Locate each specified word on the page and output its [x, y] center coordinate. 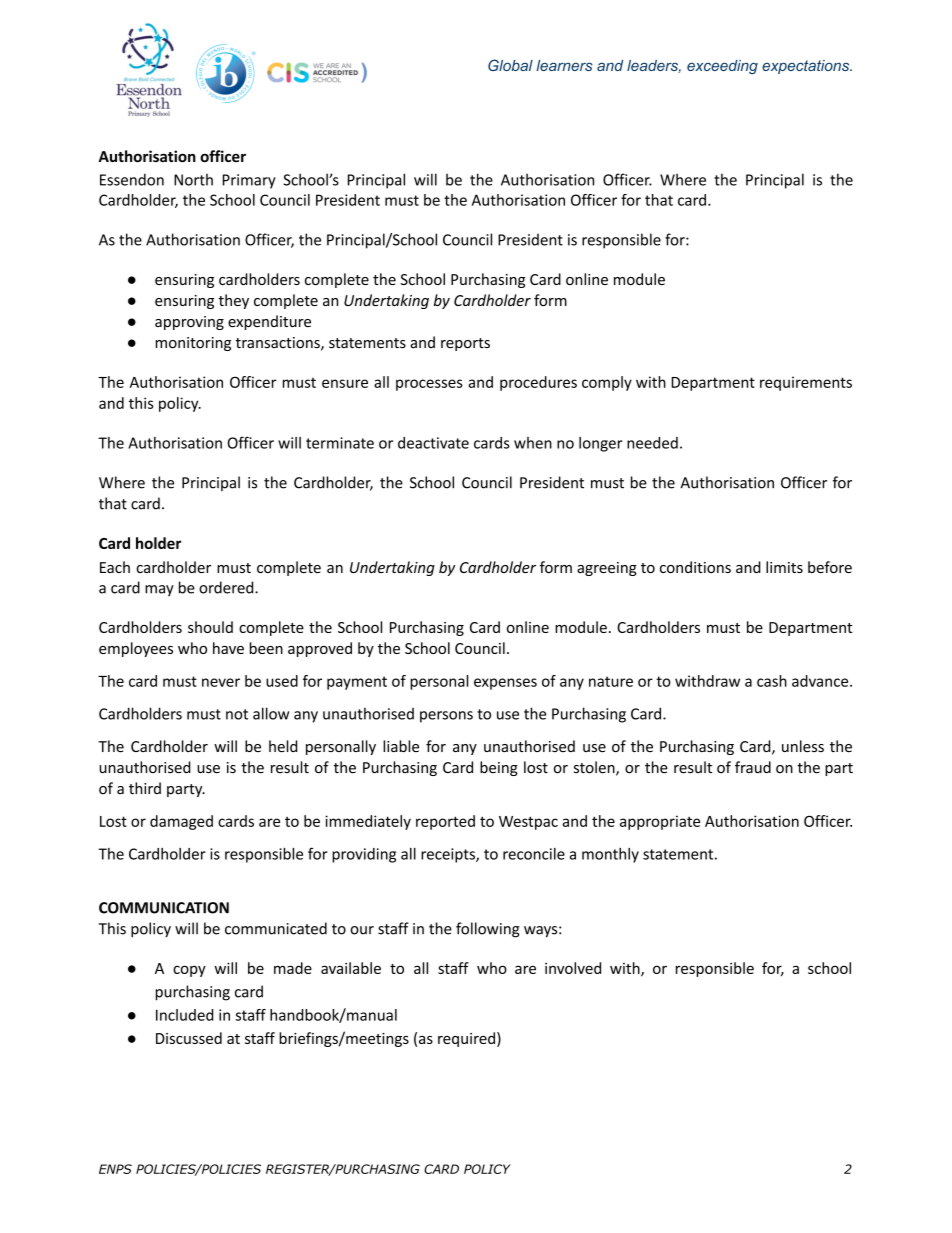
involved [573, 968]
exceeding [722, 67]
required [466, 1039]
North [193, 180]
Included [184, 1015]
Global [510, 65]
